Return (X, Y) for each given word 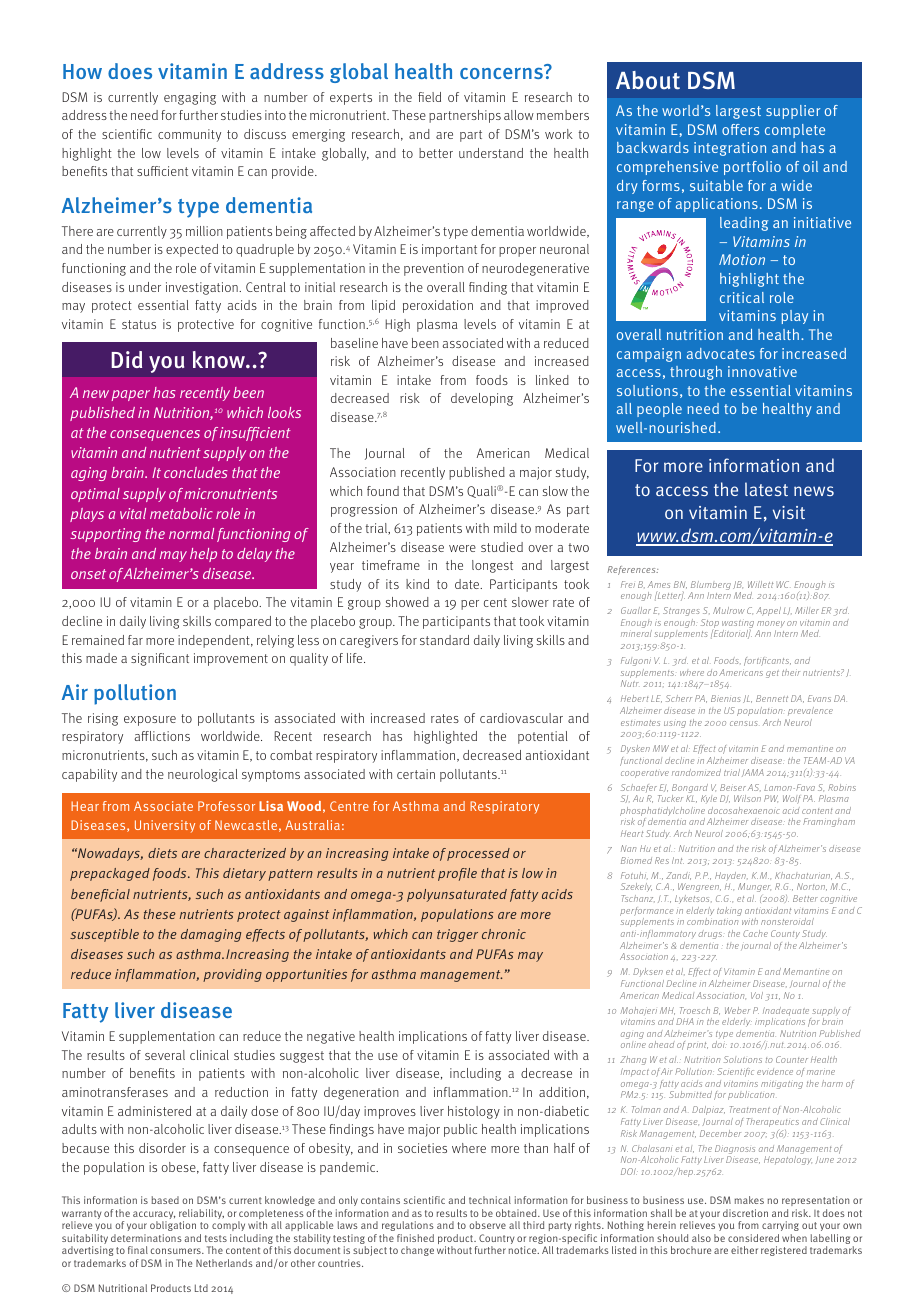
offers (740, 129)
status (139, 324)
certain (416, 774)
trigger (457, 935)
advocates (721, 353)
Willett (760, 584)
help (203, 555)
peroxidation (438, 306)
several (165, 1055)
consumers (177, 1251)
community (189, 135)
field (429, 97)
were (462, 548)
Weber (737, 1010)
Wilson (747, 798)
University (165, 826)
